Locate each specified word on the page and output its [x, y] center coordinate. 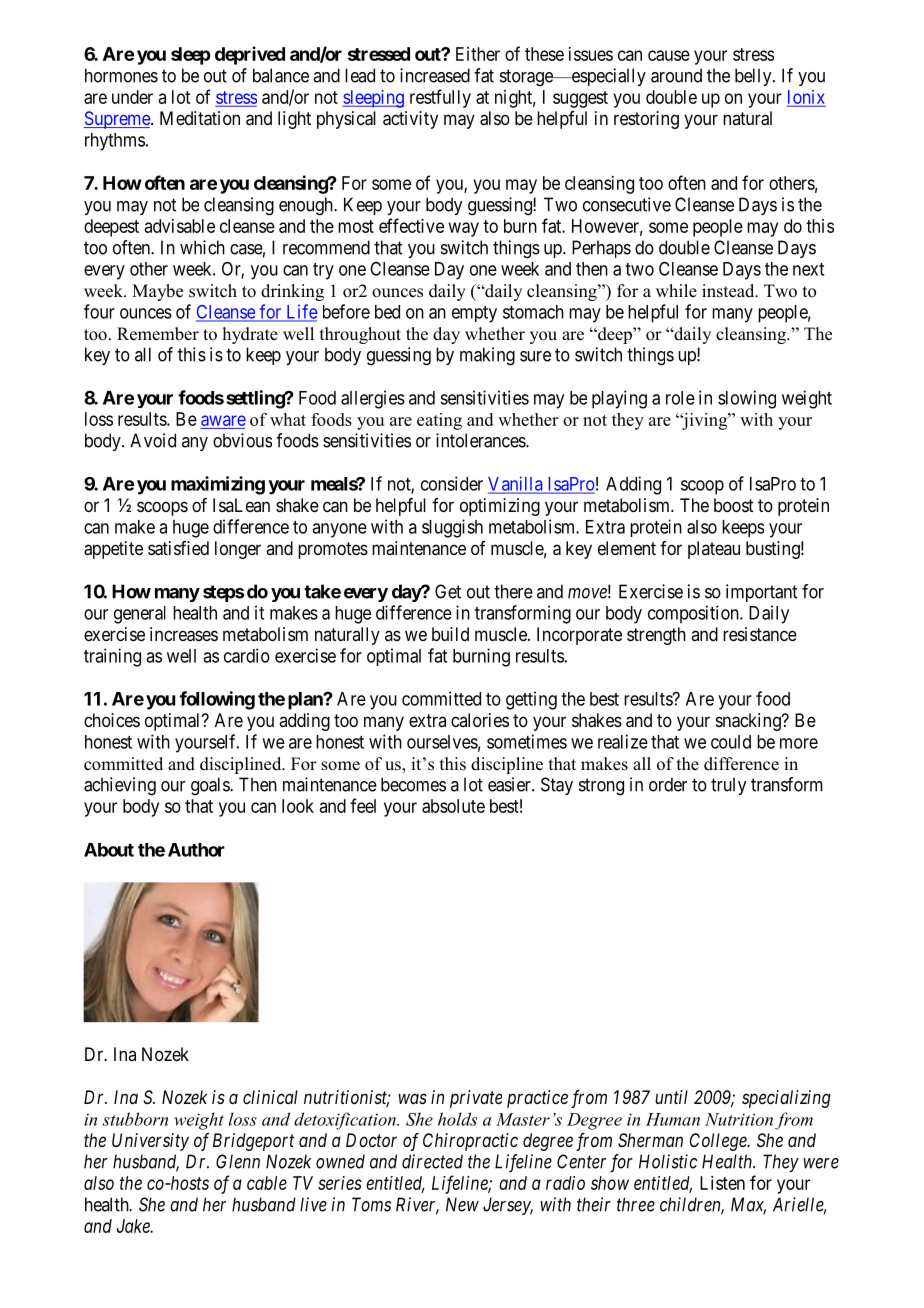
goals [211, 786]
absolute [453, 806]
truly [728, 786]
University [150, 1142]
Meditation [200, 118]
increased [435, 75]
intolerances [481, 440]
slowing [747, 399]
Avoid [153, 440]
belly [754, 77]
